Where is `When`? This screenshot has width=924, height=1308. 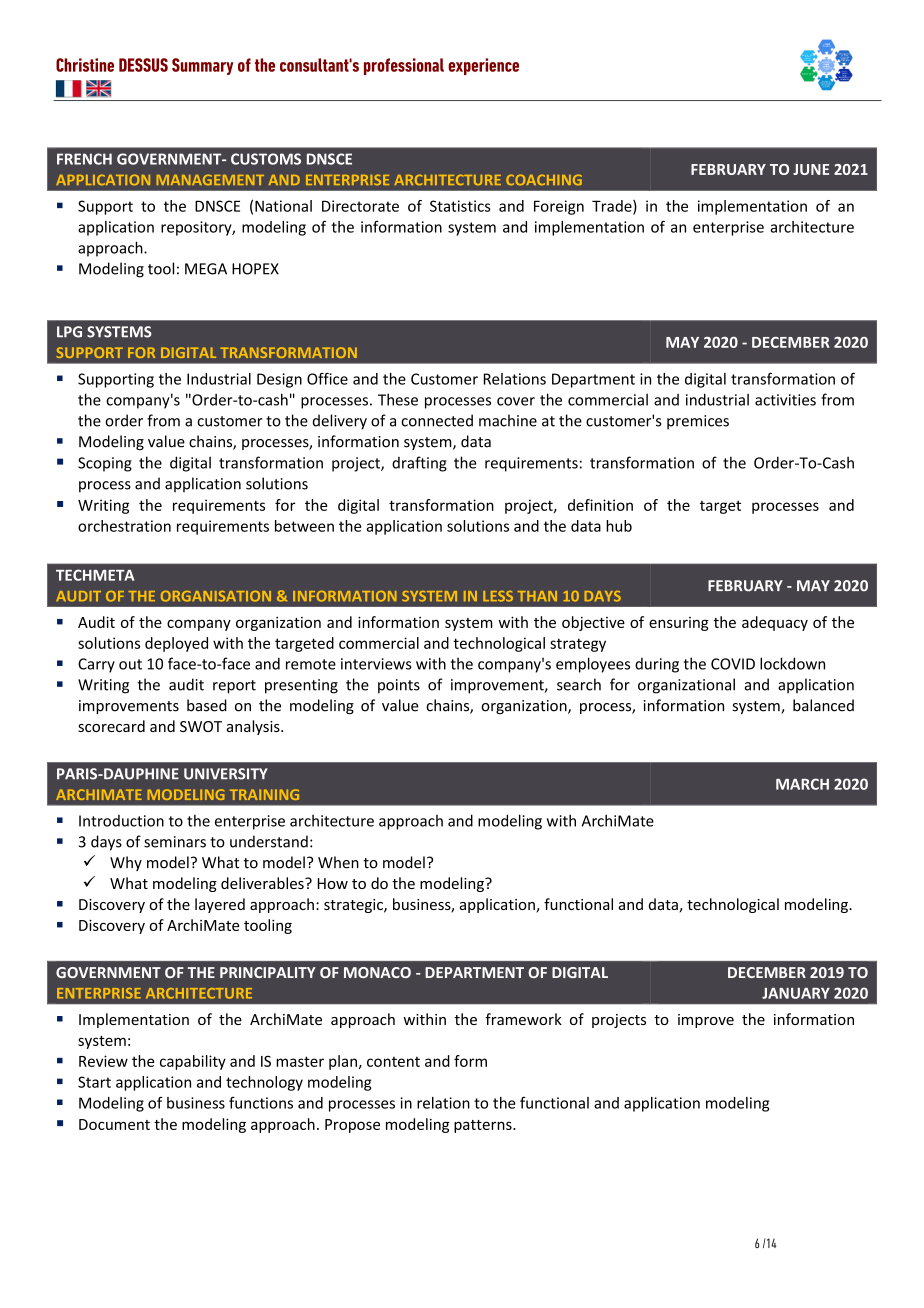
When is located at coordinates (338, 862).
